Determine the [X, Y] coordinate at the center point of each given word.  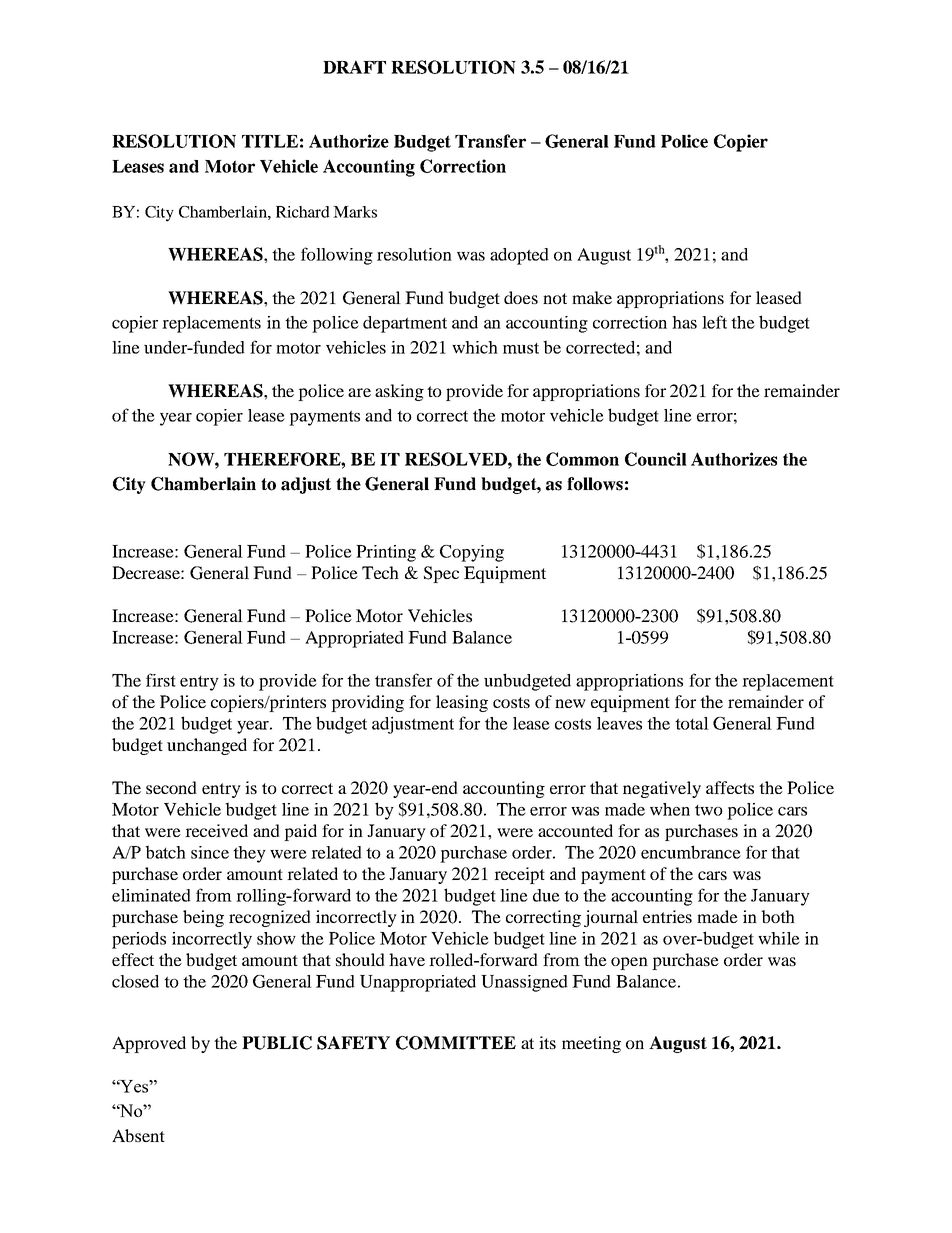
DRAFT [354, 67]
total [692, 723]
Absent [138, 1135]
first [161, 680]
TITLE [270, 141]
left [714, 322]
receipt [519, 875]
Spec [441, 574]
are [359, 392]
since [210, 852]
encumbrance [691, 852]
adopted [519, 256]
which [475, 347]
